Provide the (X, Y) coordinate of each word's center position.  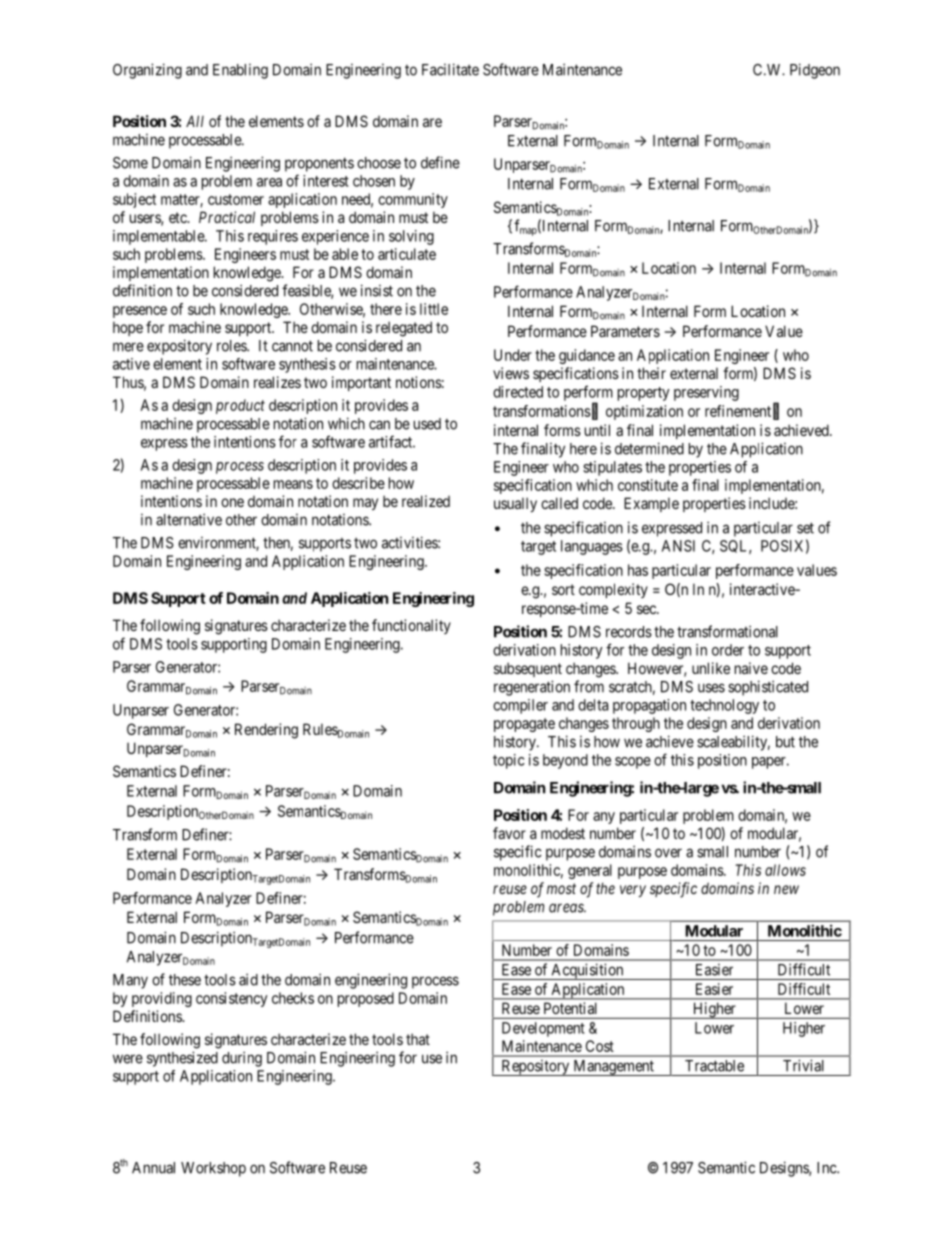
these (185, 980)
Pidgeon (815, 71)
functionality (411, 626)
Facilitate (450, 69)
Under (513, 355)
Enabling (240, 71)
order (728, 650)
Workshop (213, 1169)
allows (785, 870)
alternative (189, 519)
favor (509, 833)
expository (179, 347)
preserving (706, 393)
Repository (535, 1068)
